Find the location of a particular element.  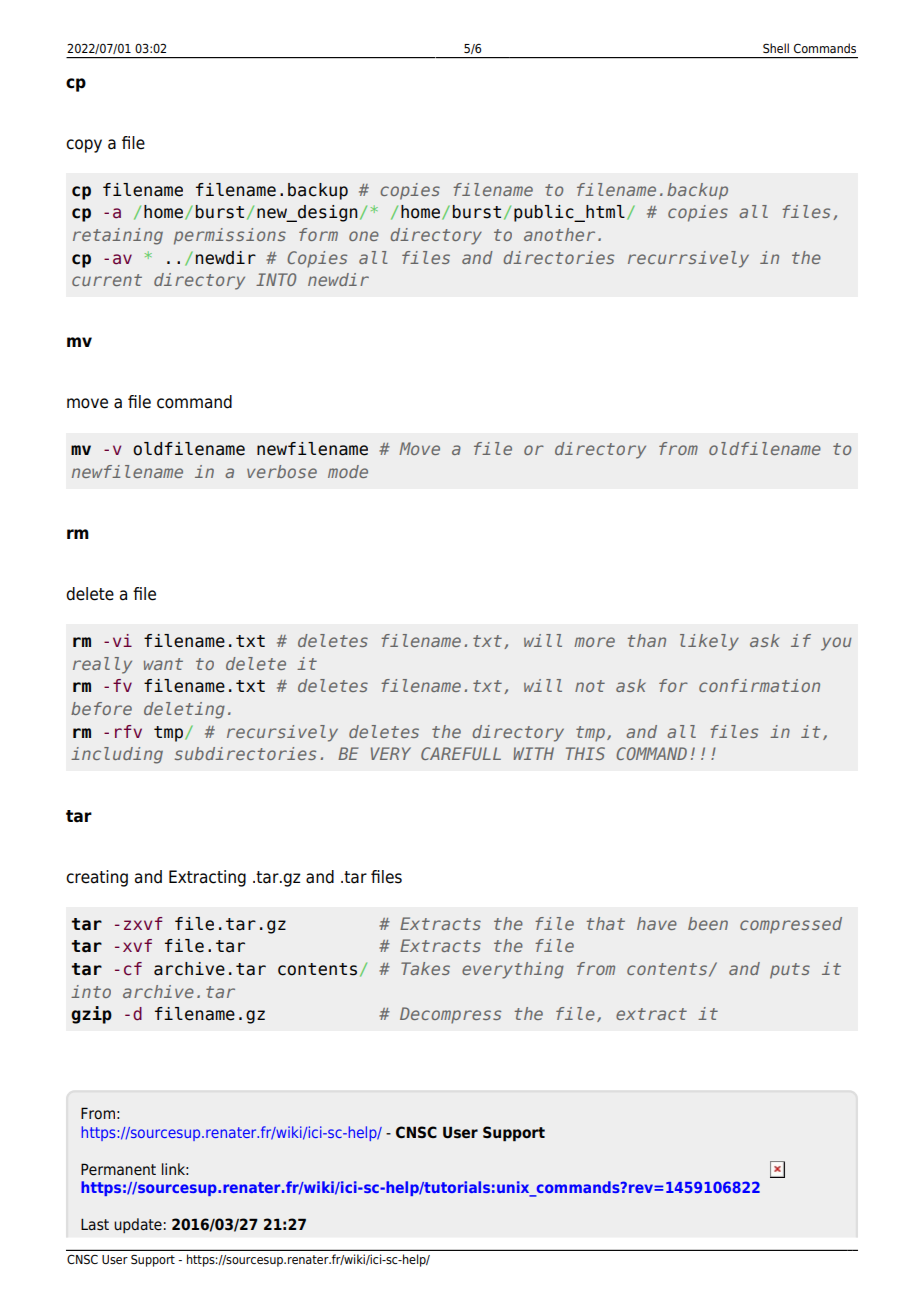

copy is located at coordinates (84, 146).
